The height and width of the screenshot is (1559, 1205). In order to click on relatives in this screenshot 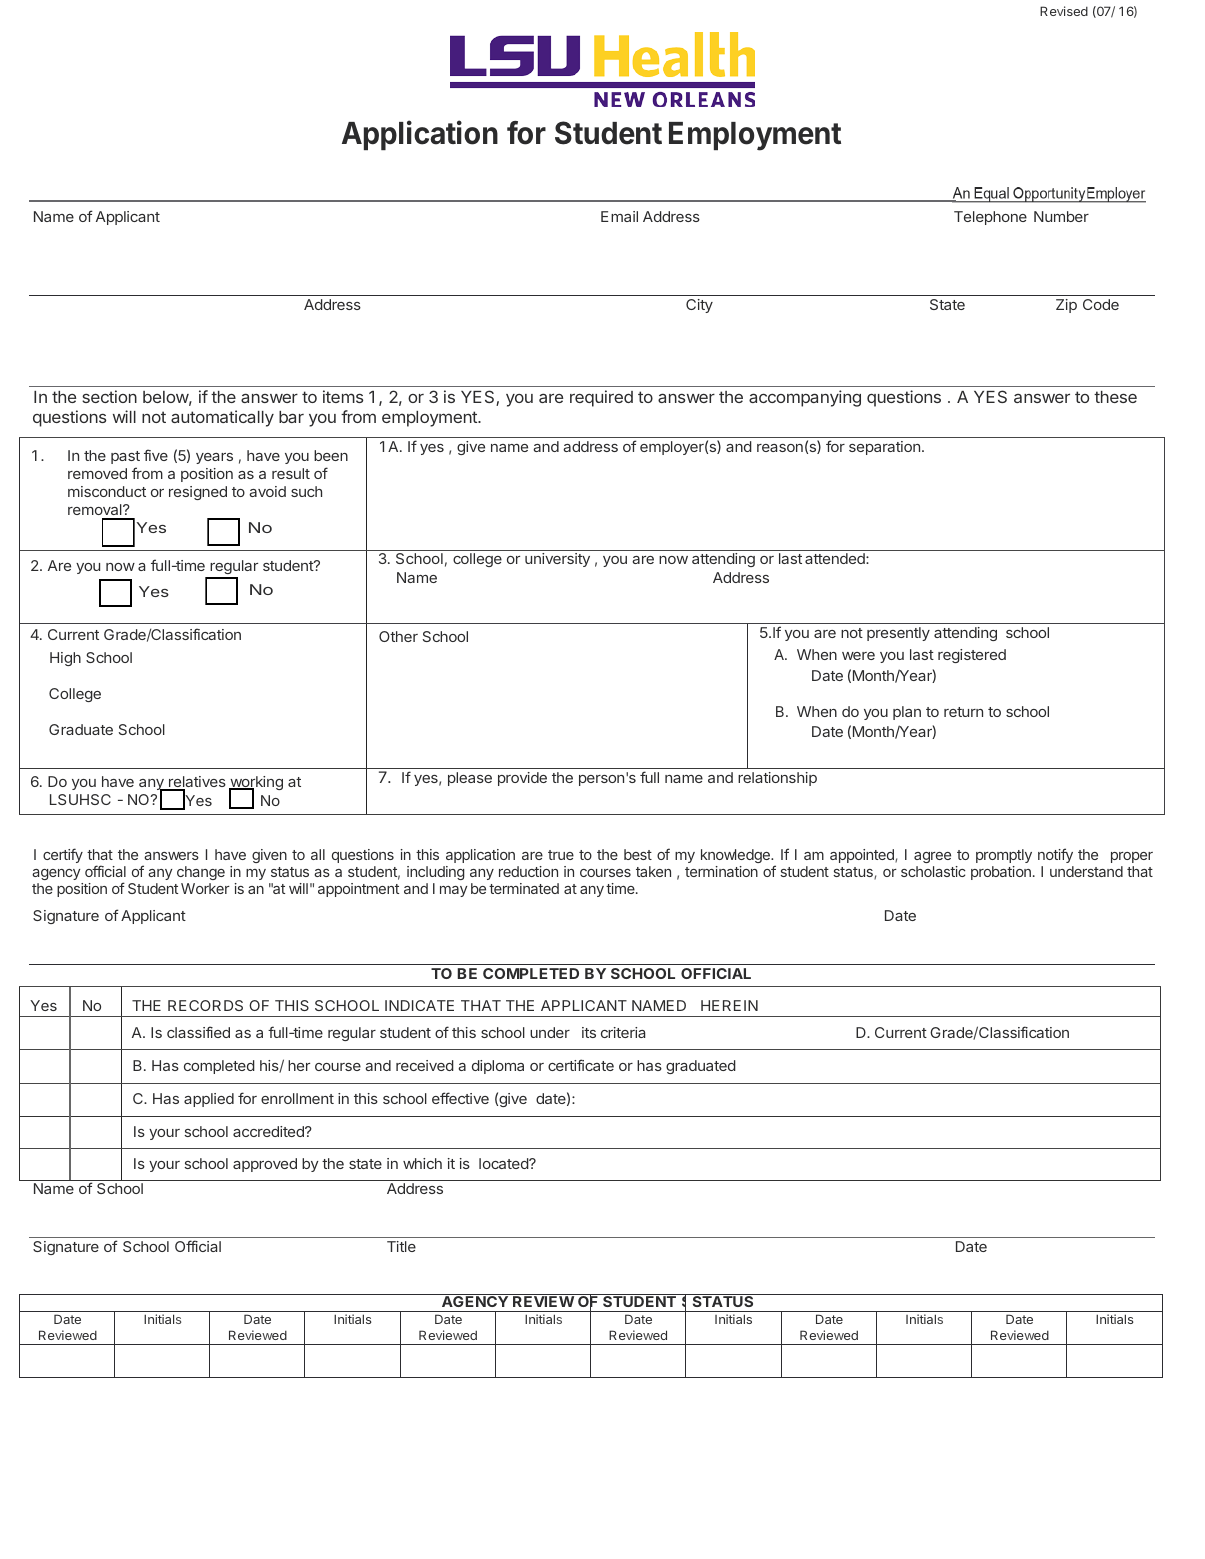, I will do `click(196, 783)`.
